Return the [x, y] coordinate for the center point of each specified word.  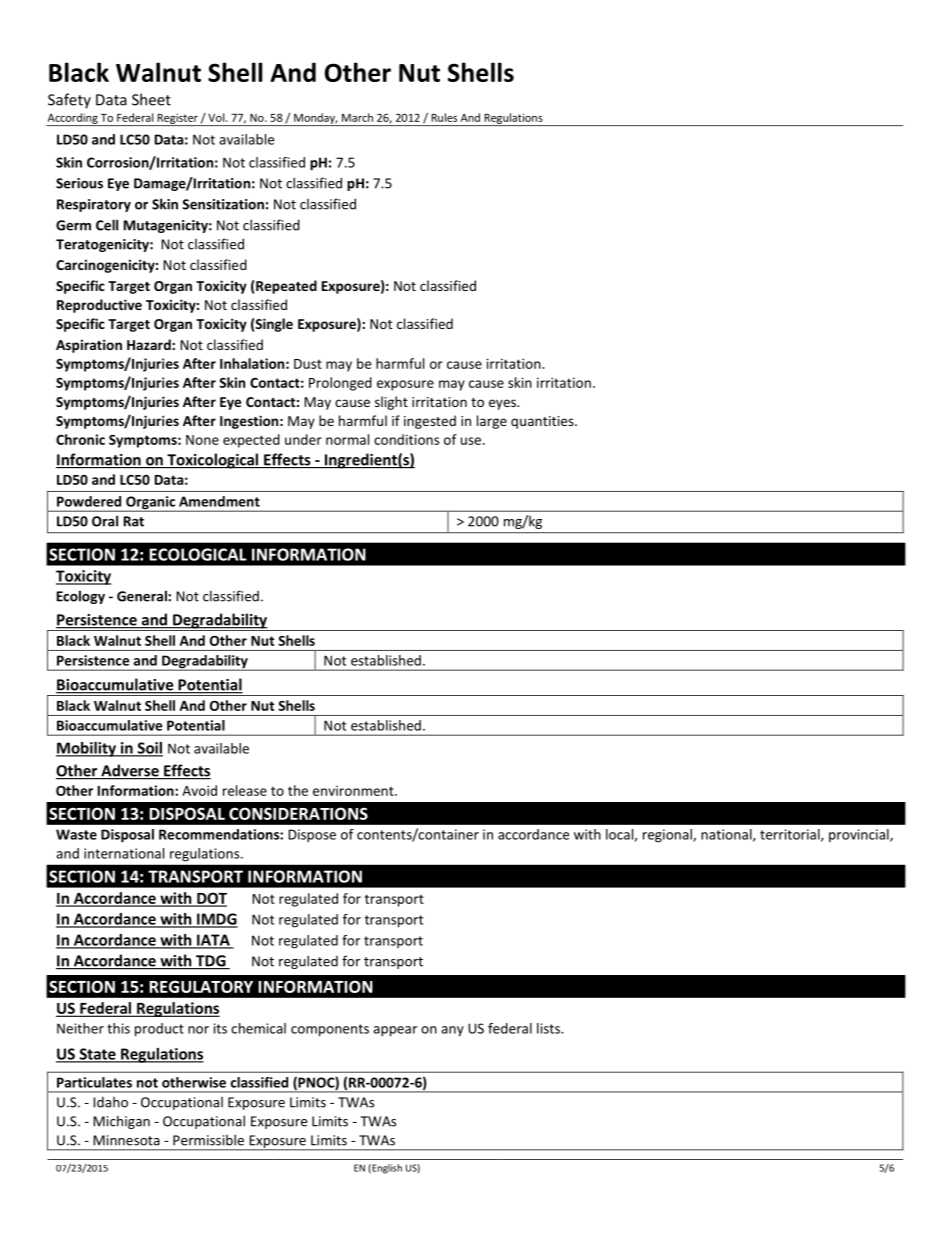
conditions [406, 439]
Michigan [121, 1122]
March [357, 117]
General [143, 596]
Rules [444, 117]
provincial [860, 835]
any [452, 1031]
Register [177, 119]
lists [549, 1028]
